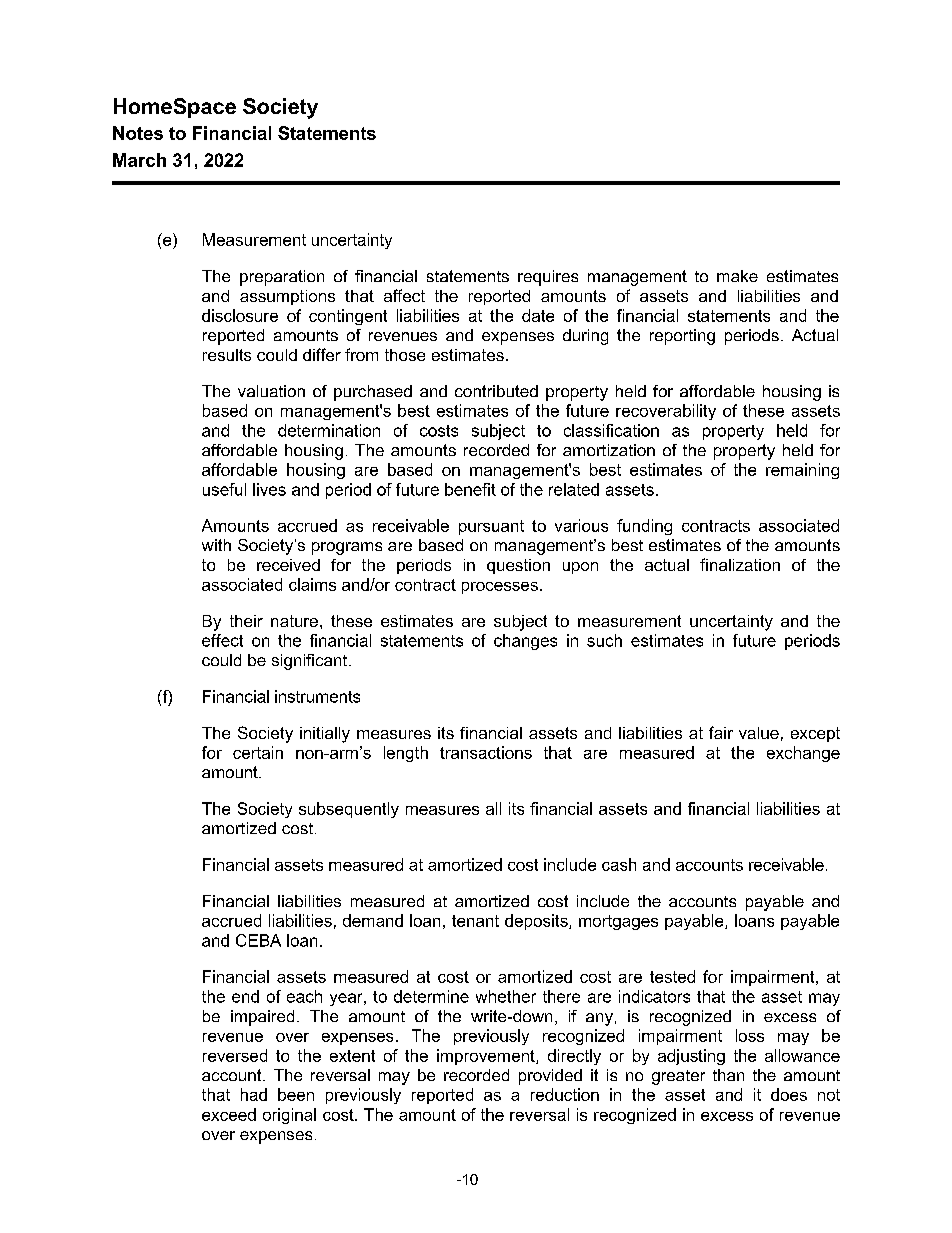 The width and height of the screenshot is (952, 1233). What do you see at coordinates (548, 278) in the screenshot?
I see `requires` at bounding box center [548, 278].
